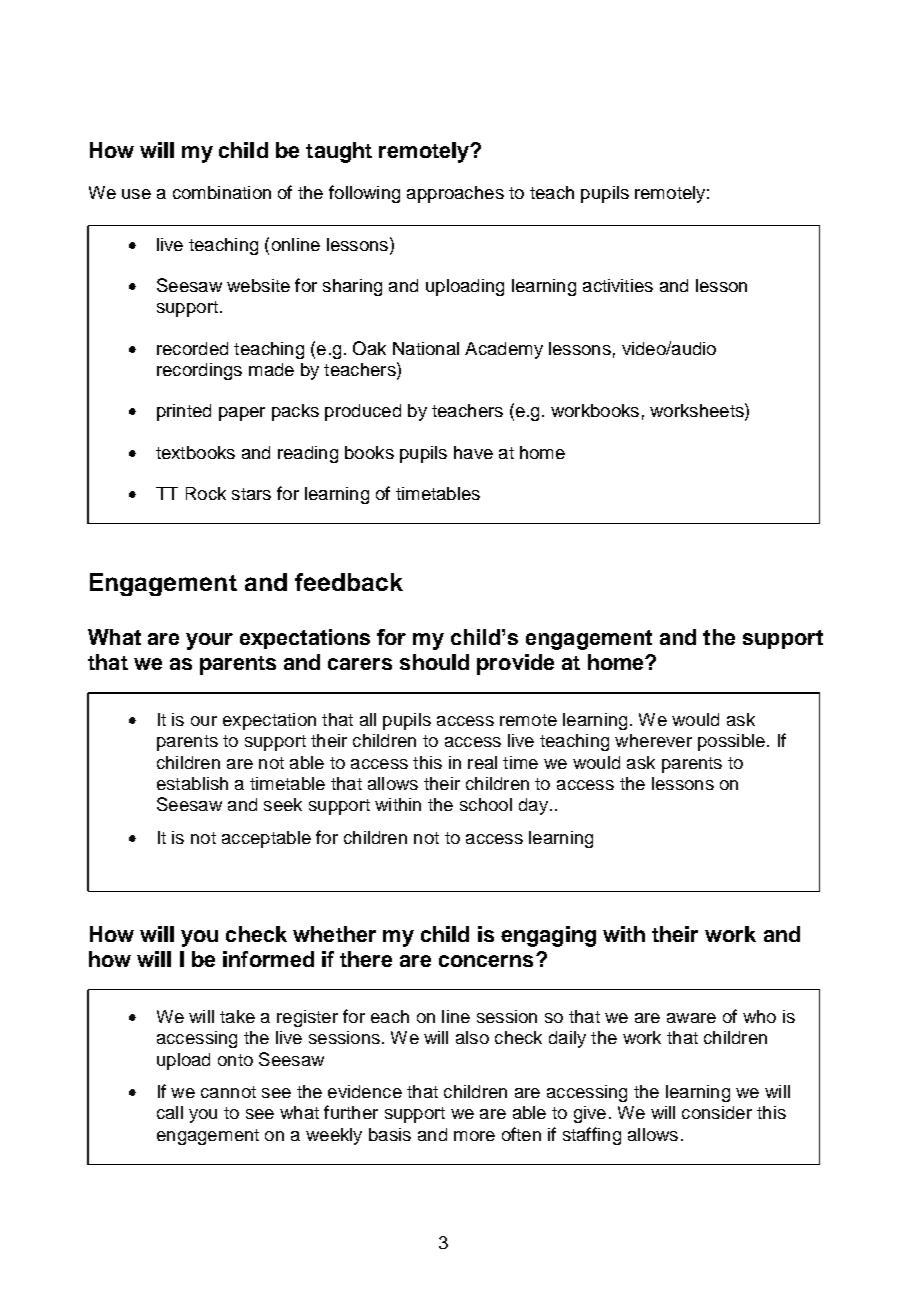 The image size is (924, 1308). Describe the element at coordinates (717, 1112) in the screenshot. I see `consider` at that location.
